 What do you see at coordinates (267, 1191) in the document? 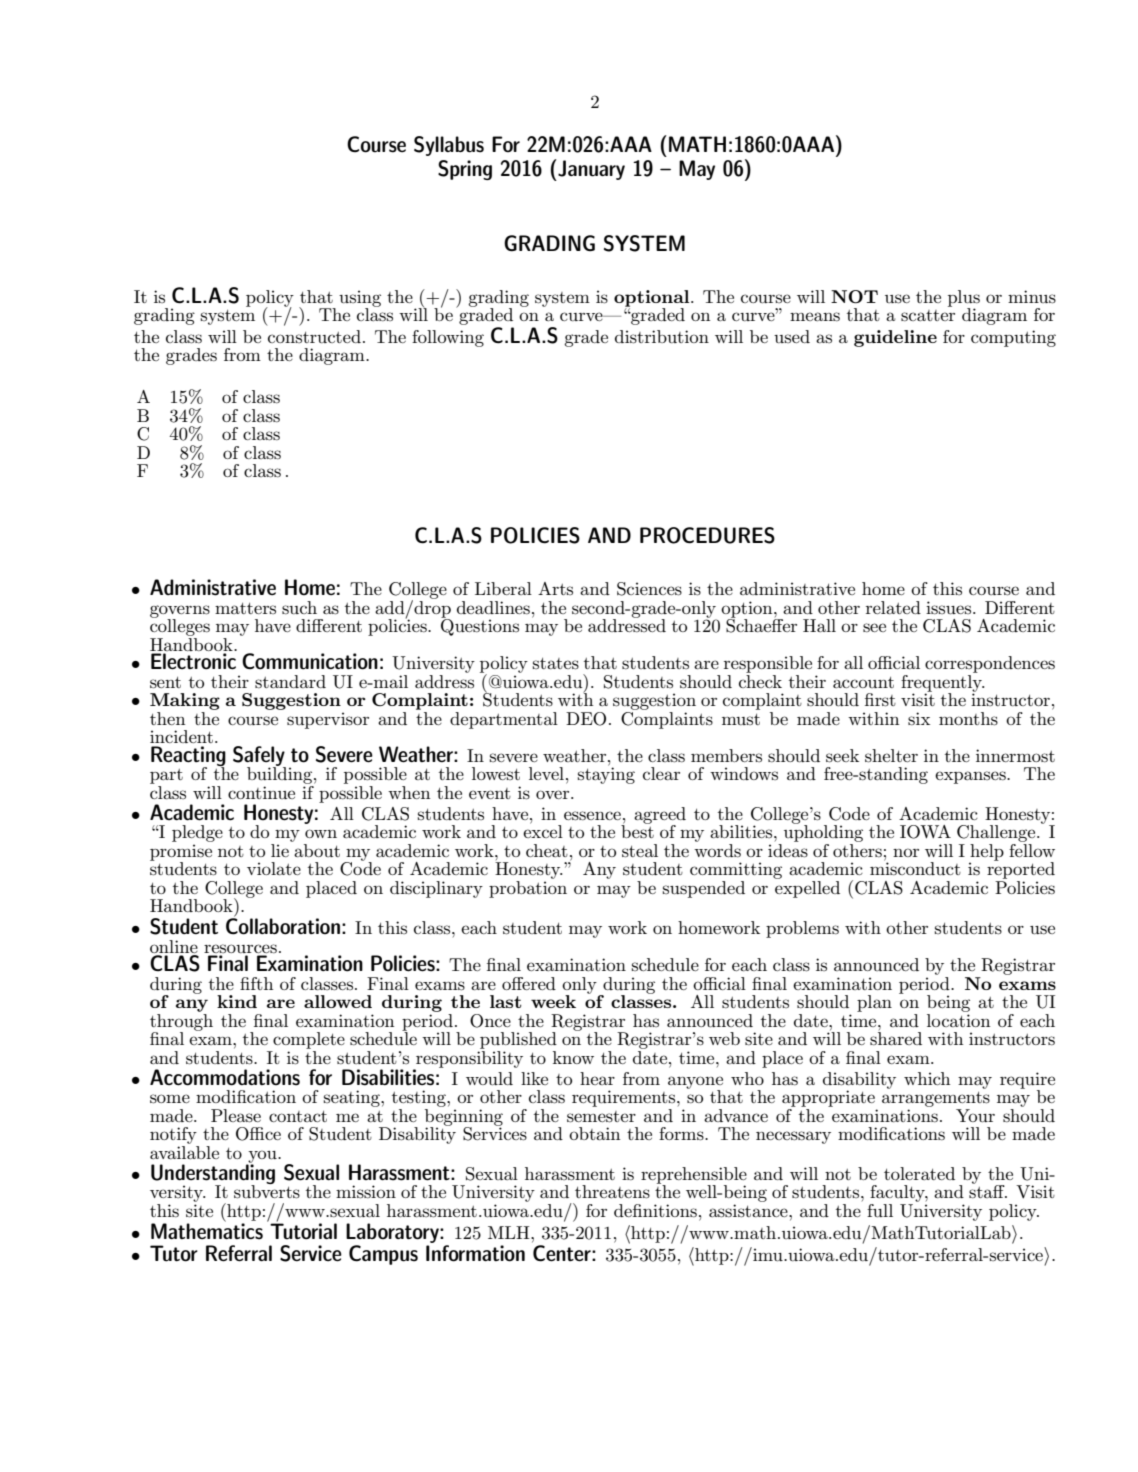
I see `subverts` at bounding box center [267, 1191].
